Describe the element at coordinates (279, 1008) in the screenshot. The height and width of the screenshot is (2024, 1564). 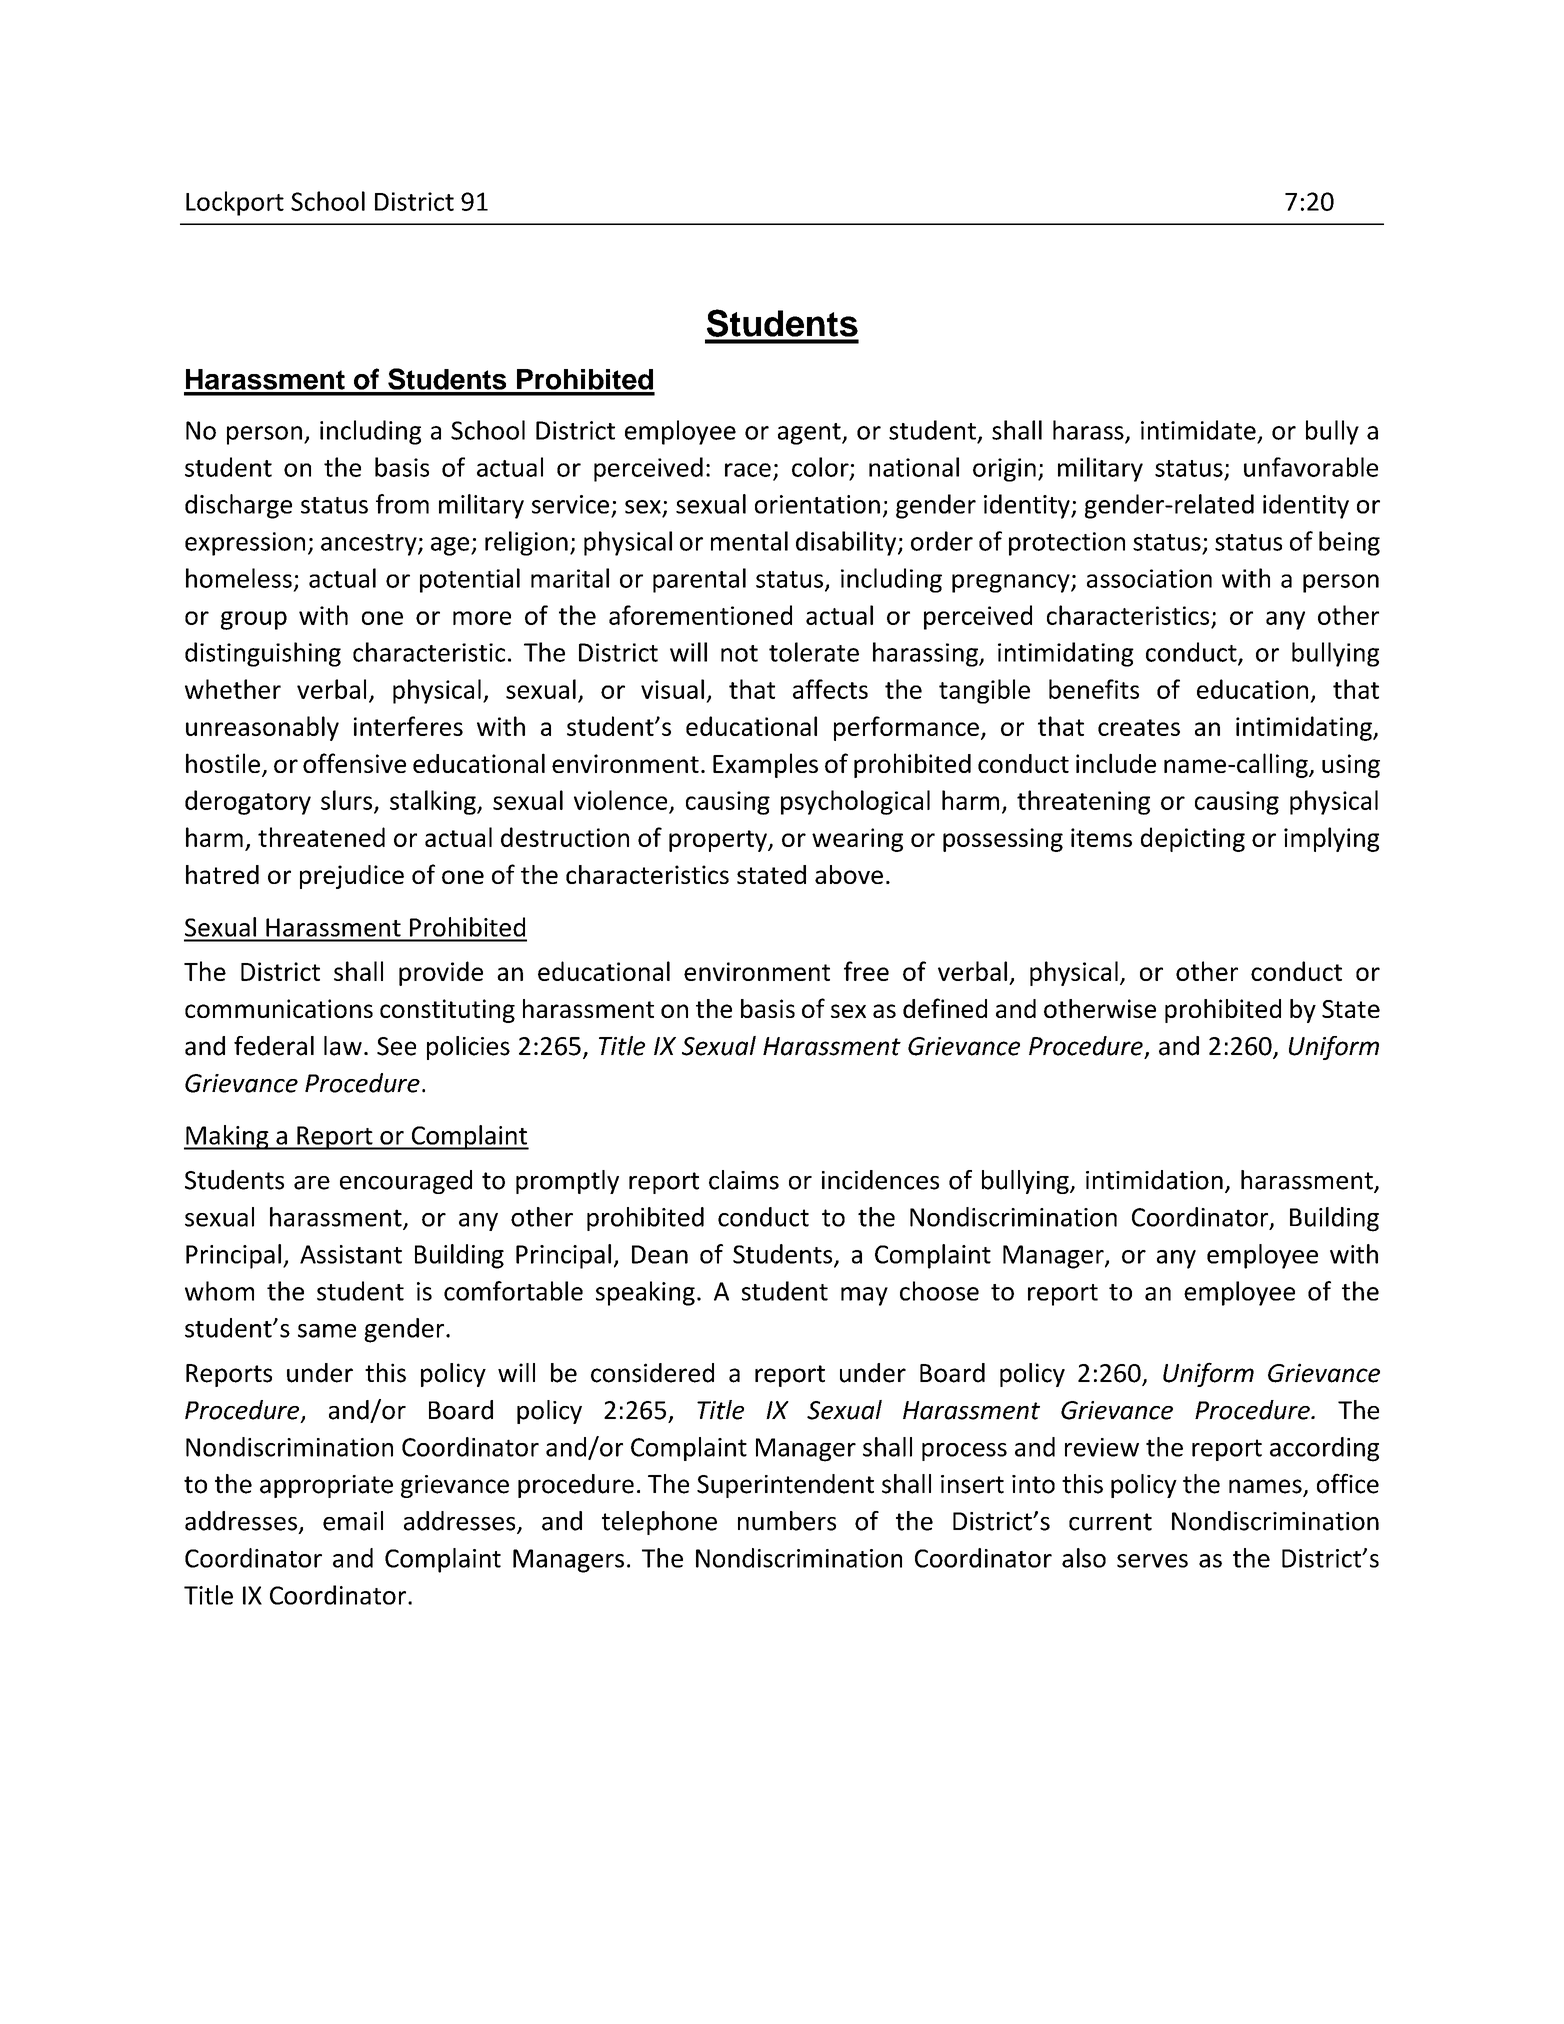
I see `communications` at that location.
